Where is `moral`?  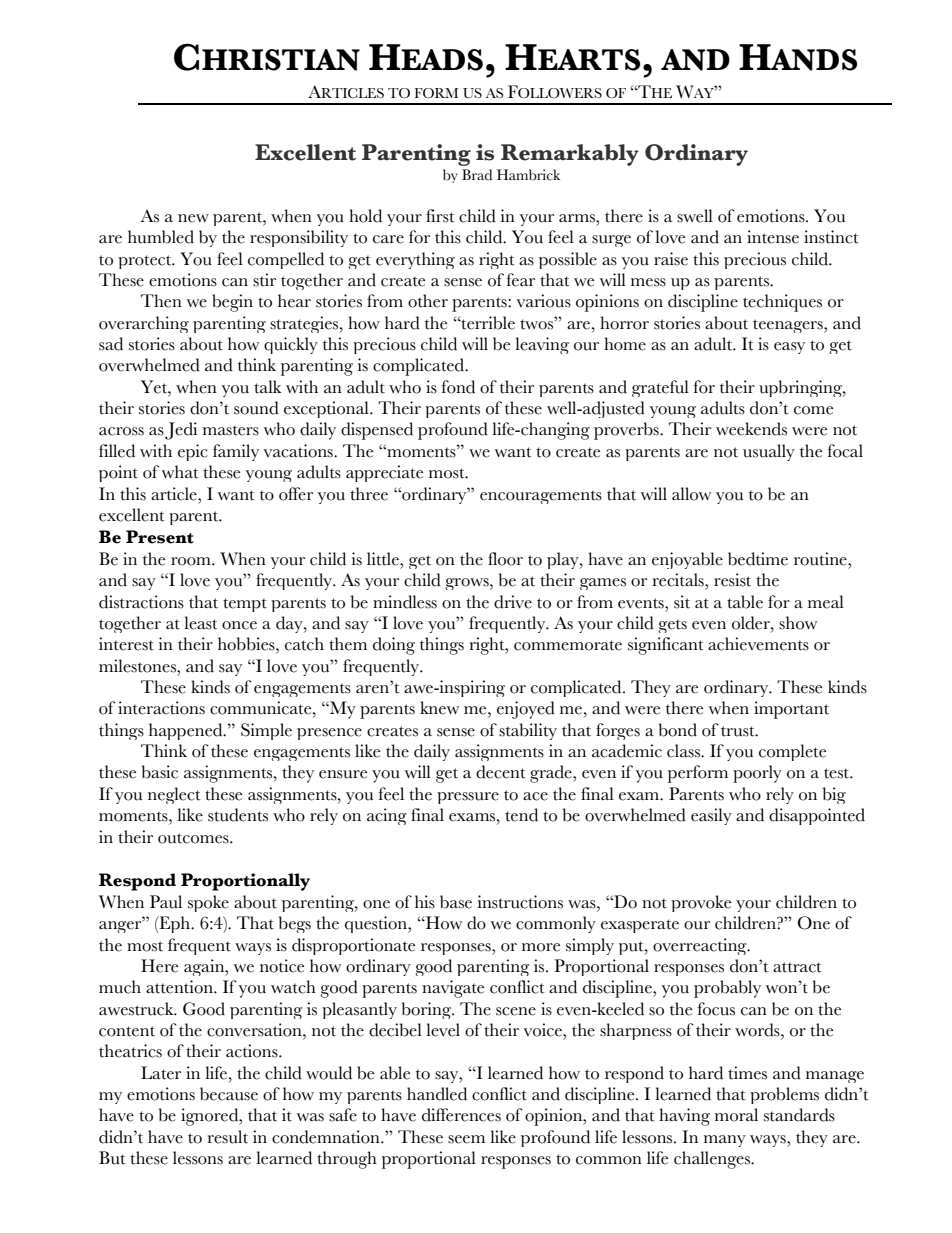
moral is located at coordinates (736, 1115).
